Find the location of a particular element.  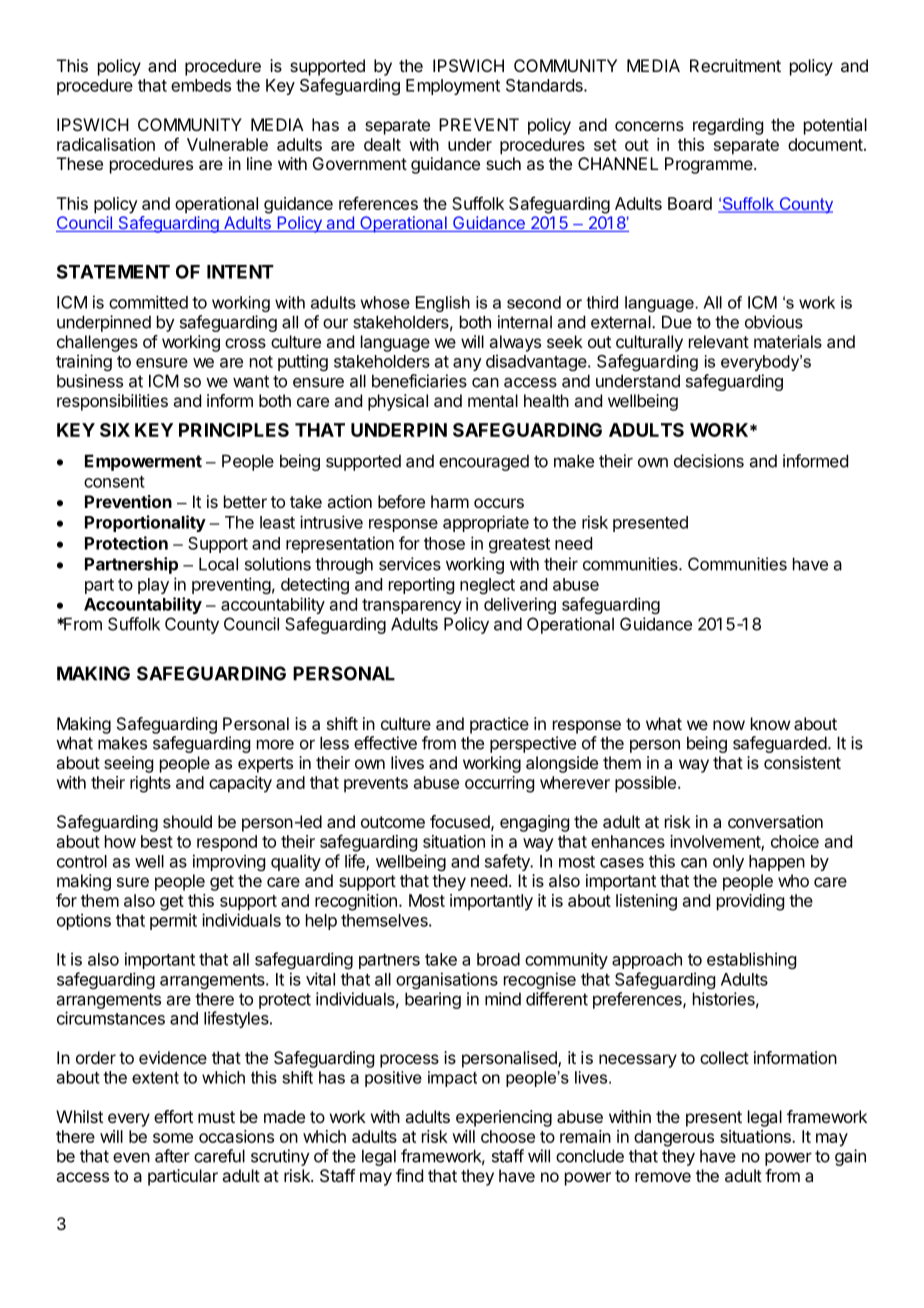

conversation is located at coordinates (775, 821).
